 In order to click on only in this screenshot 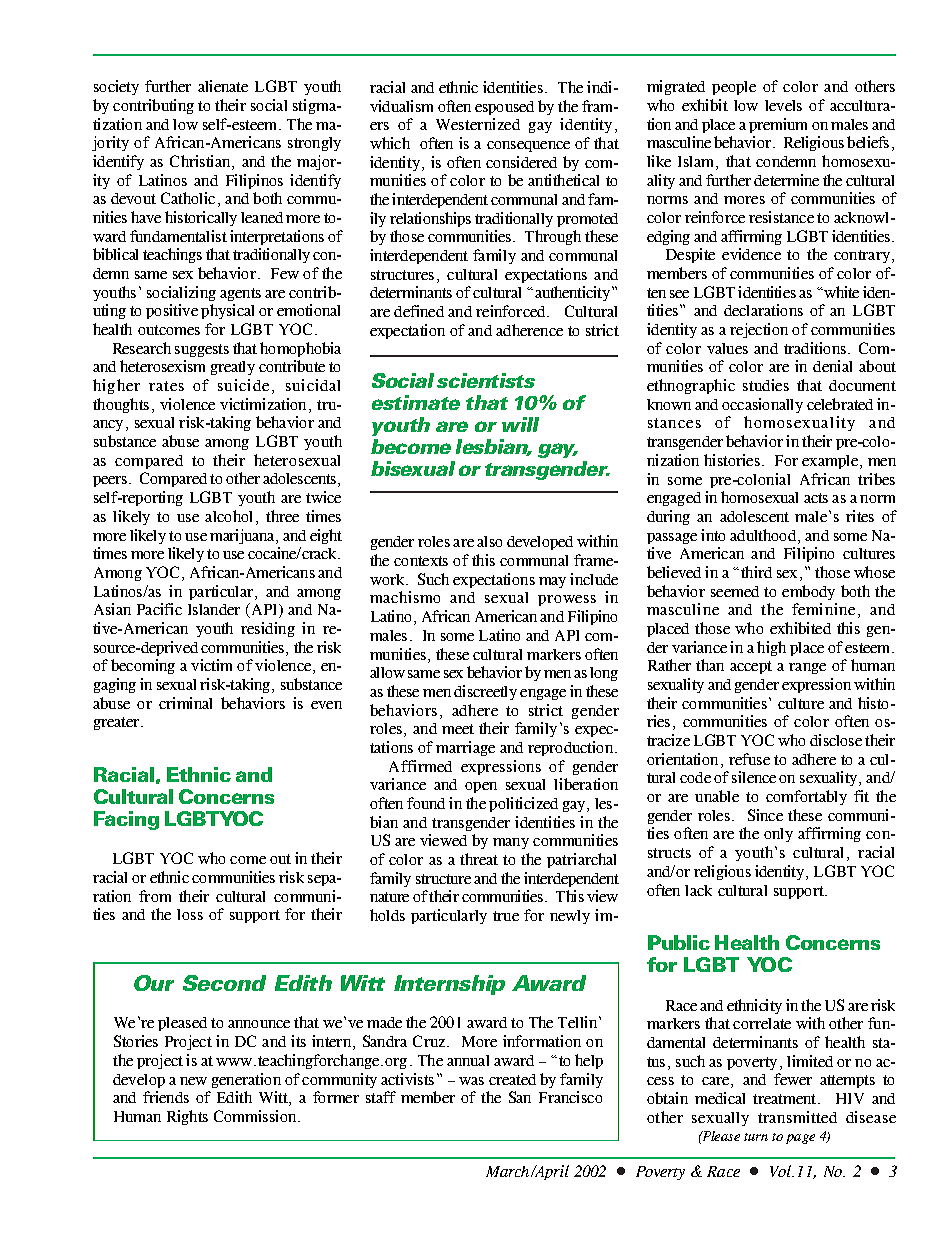, I will do `click(778, 835)`.
